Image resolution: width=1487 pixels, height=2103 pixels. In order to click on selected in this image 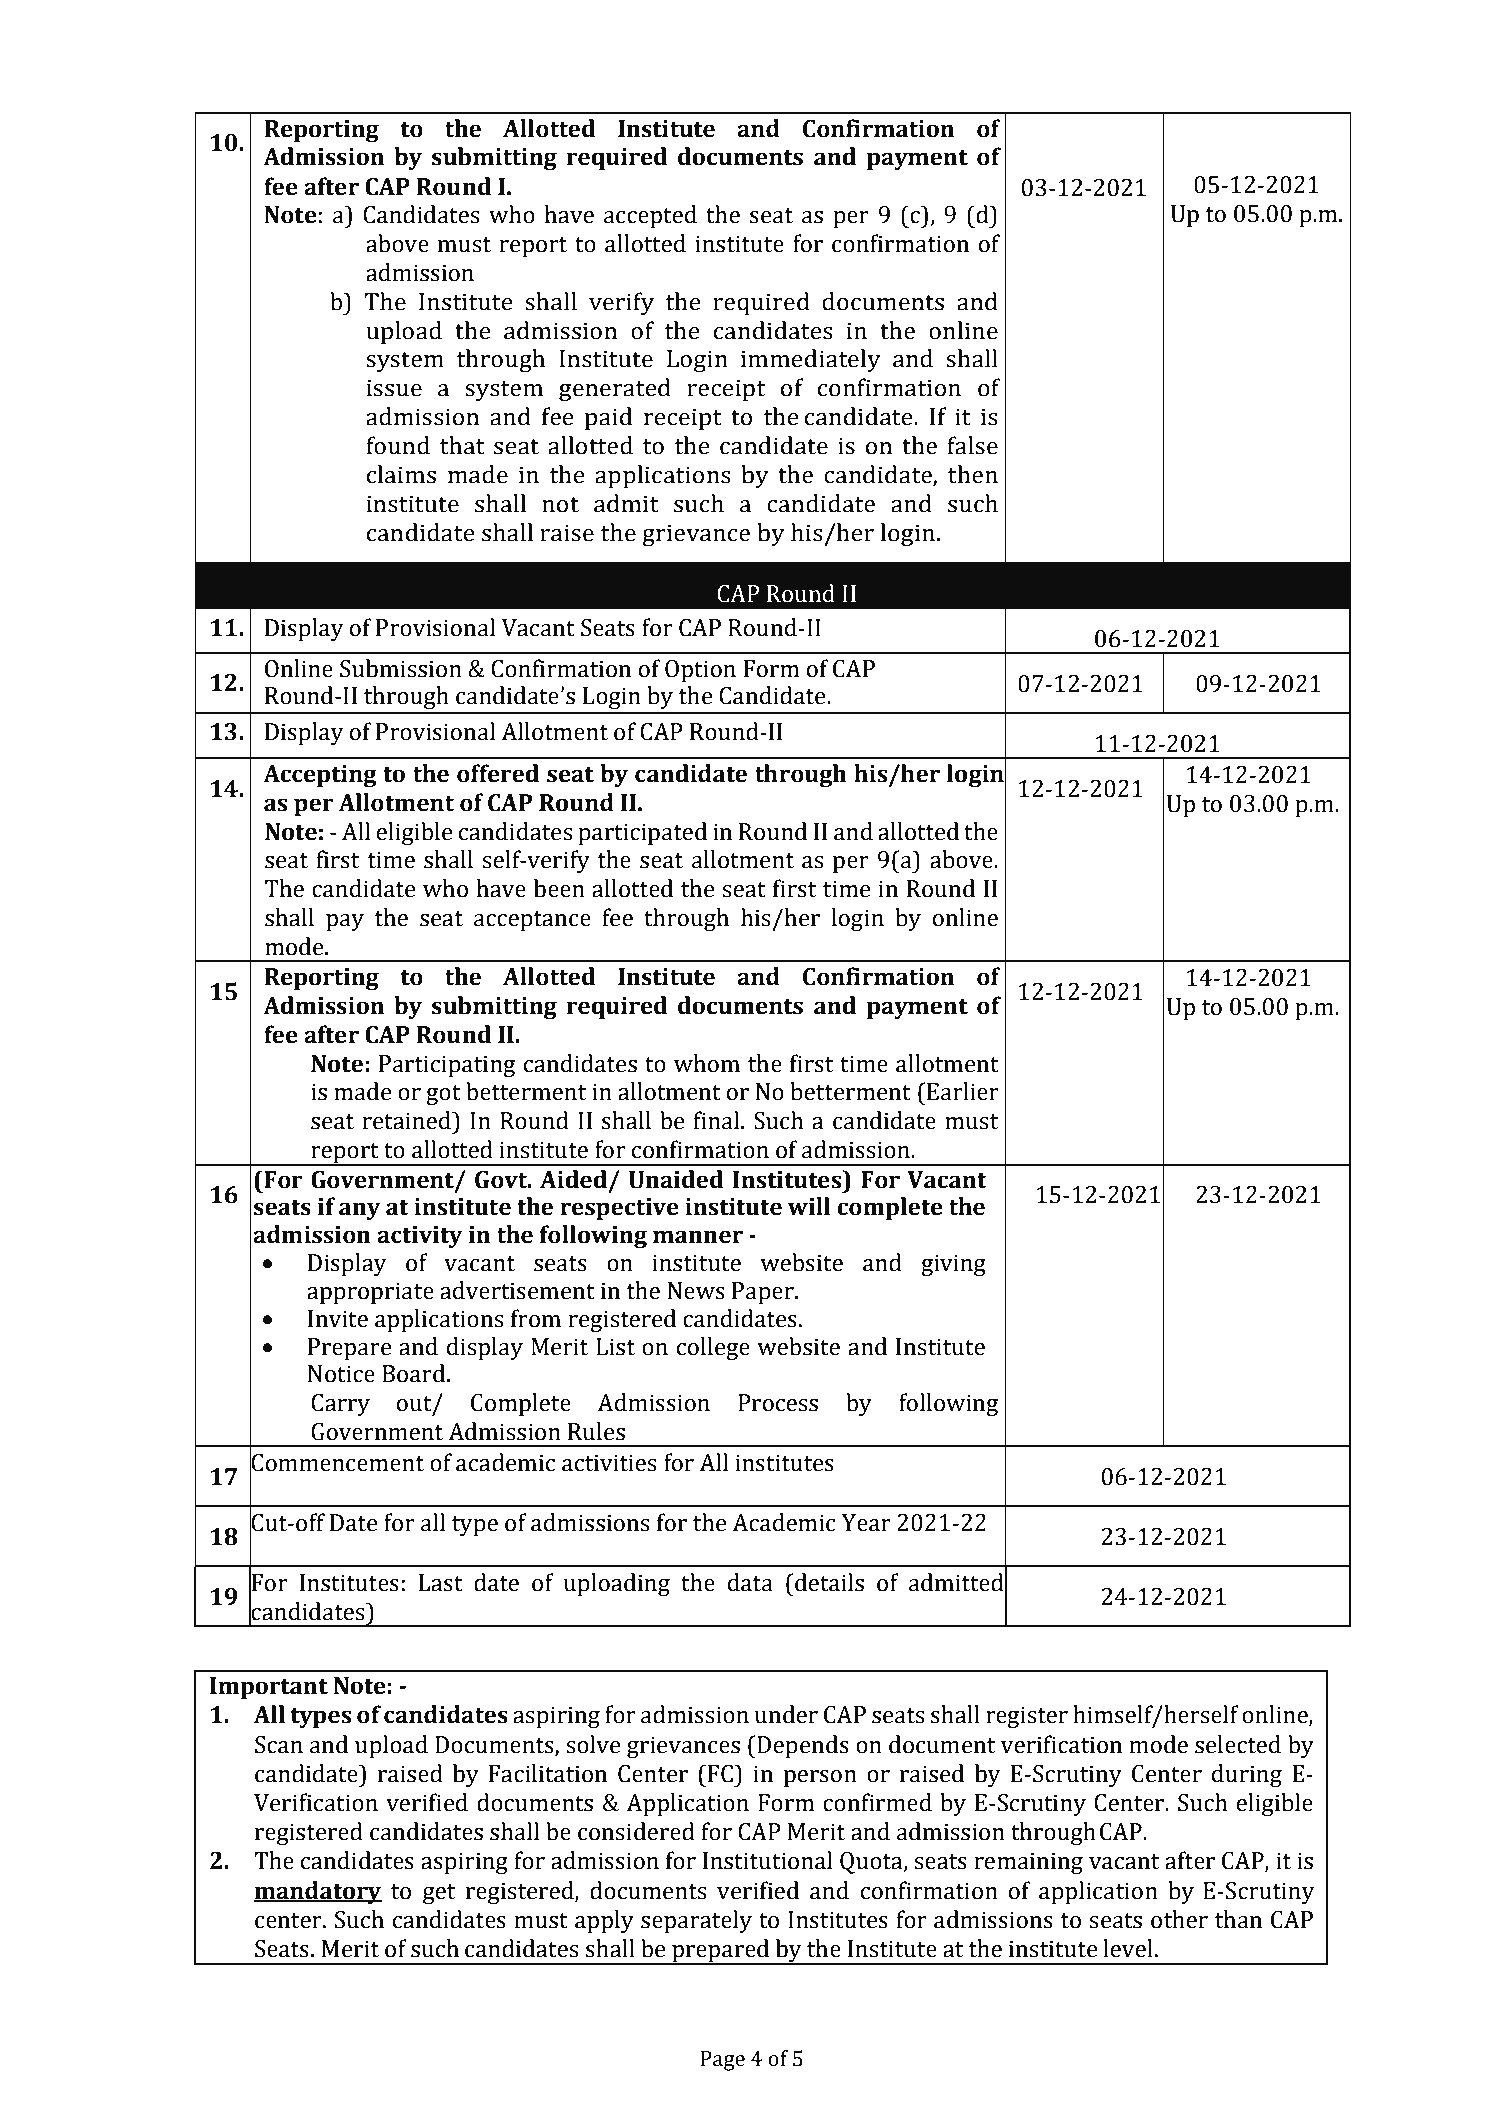, I will do `click(1238, 1744)`.
